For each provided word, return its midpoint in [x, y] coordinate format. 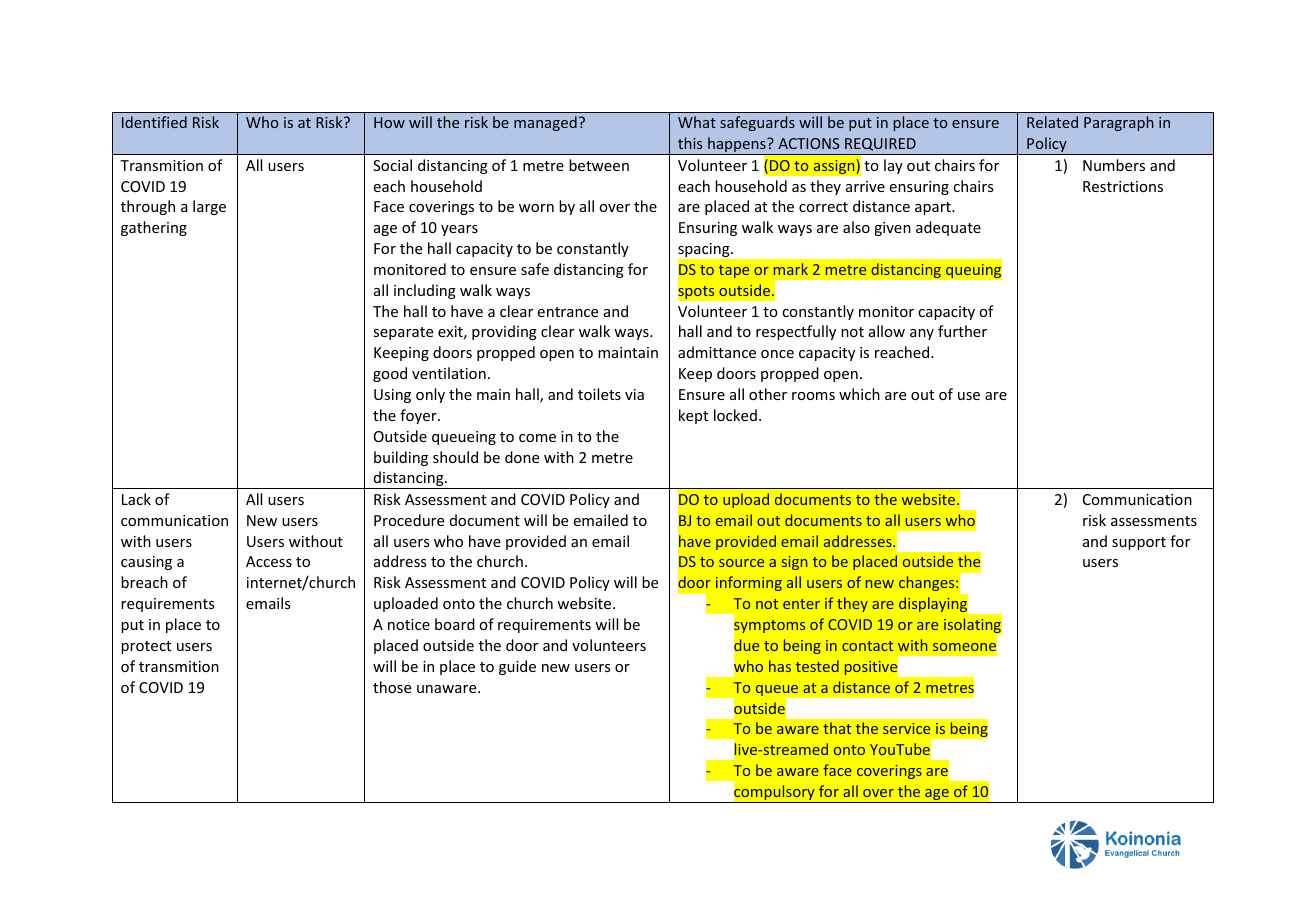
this [690, 143]
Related [1052, 122]
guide [517, 667]
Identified [154, 122]
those [392, 687]
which [859, 394]
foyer [419, 416]
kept [693, 416]
